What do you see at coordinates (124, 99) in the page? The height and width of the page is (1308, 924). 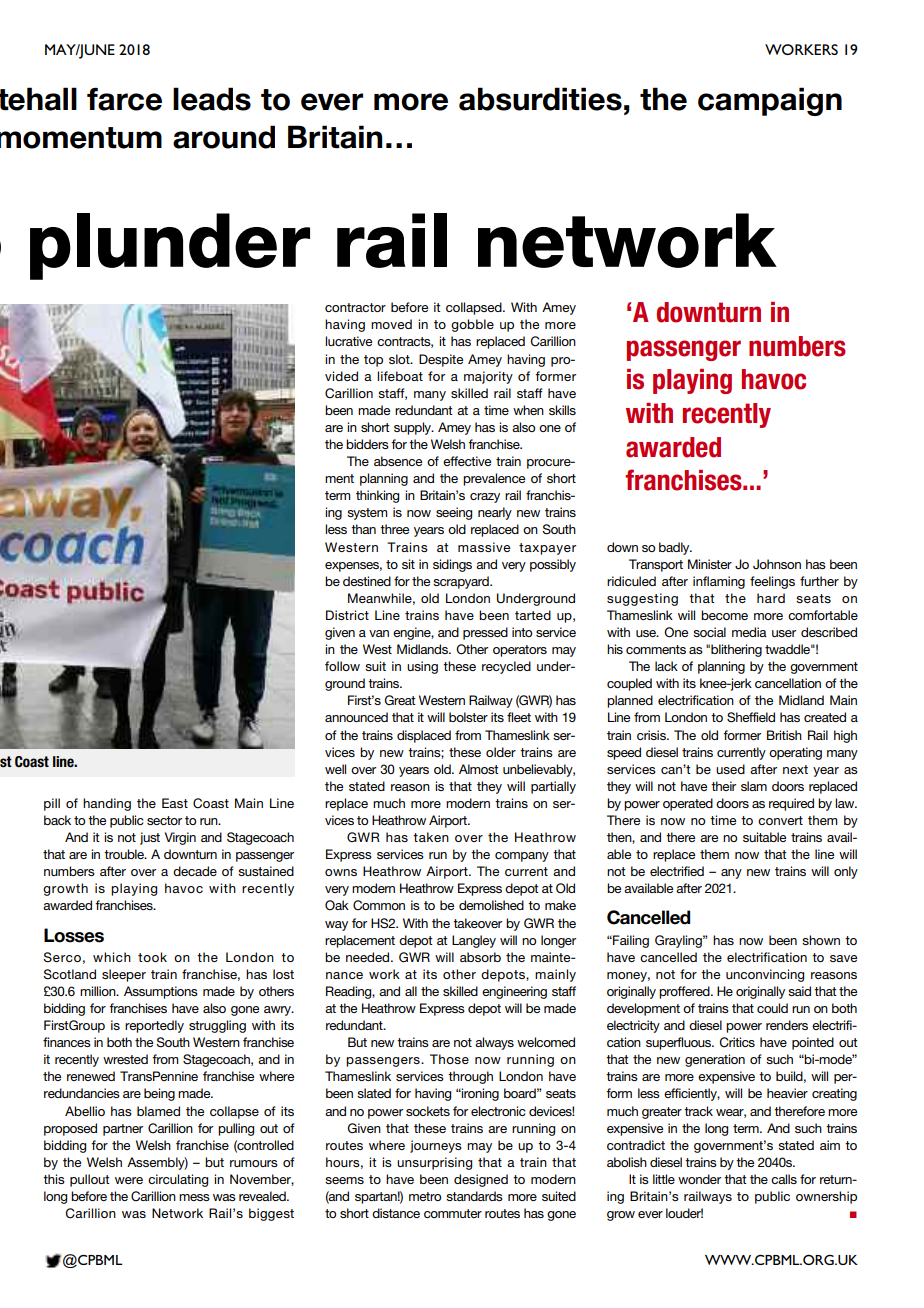 I see `farce` at bounding box center [124, 99].
